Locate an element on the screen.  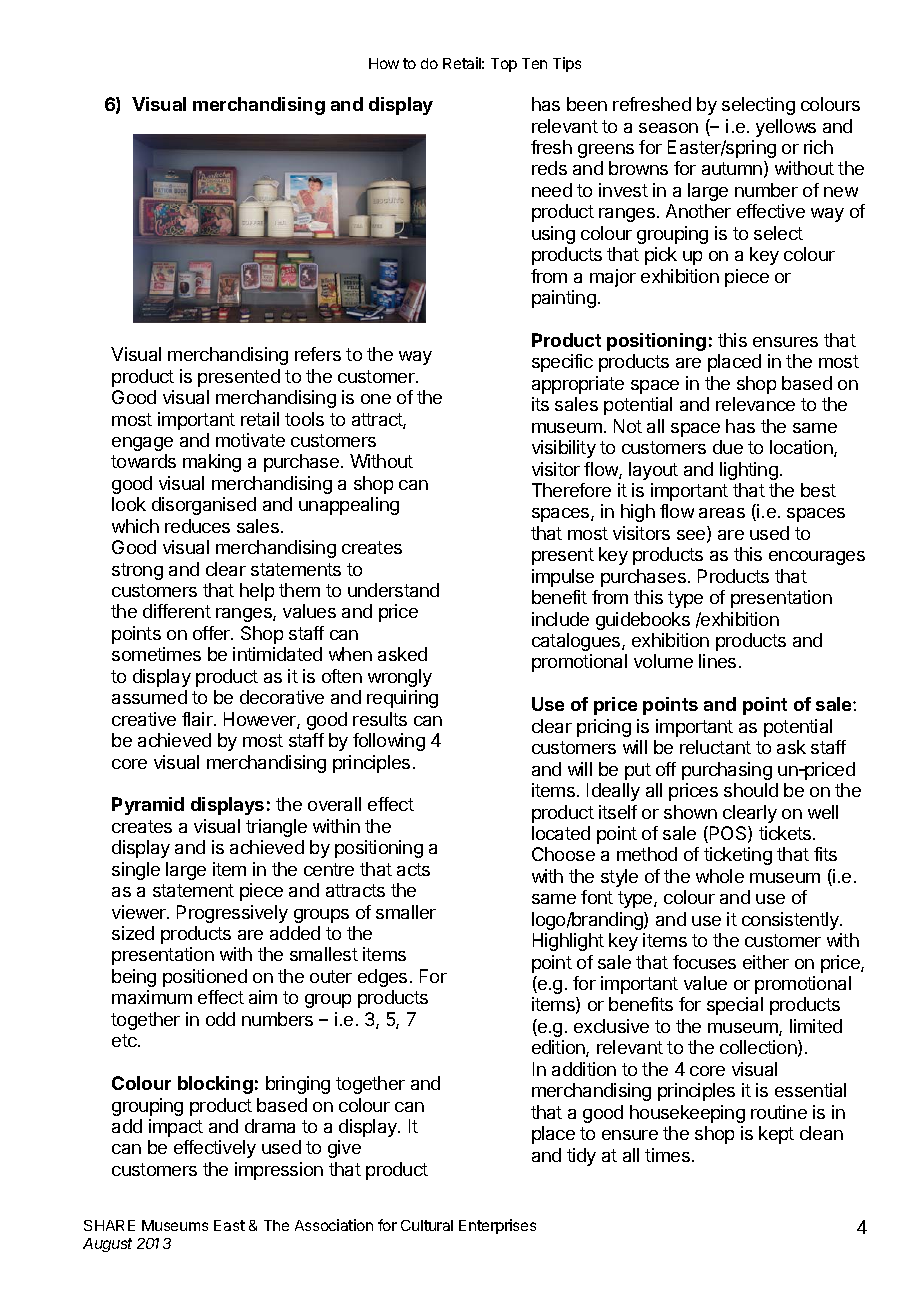
Tips is located at coordinates (567, 64).
